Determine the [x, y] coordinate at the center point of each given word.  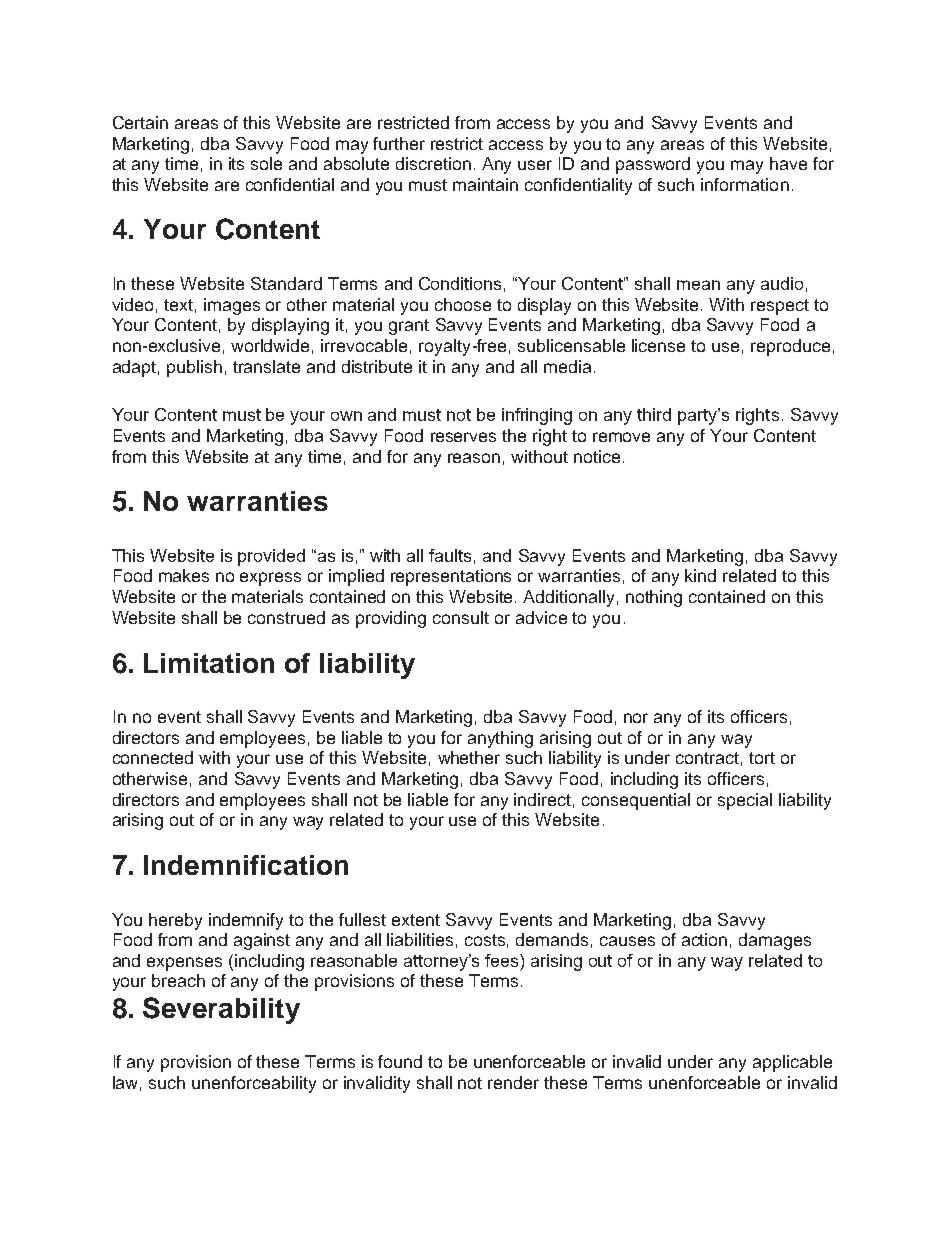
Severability [221, 1010]
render [513, 1082]
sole [266, 163]
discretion [433, 163]
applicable [792, 1063]
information [745, 184]
